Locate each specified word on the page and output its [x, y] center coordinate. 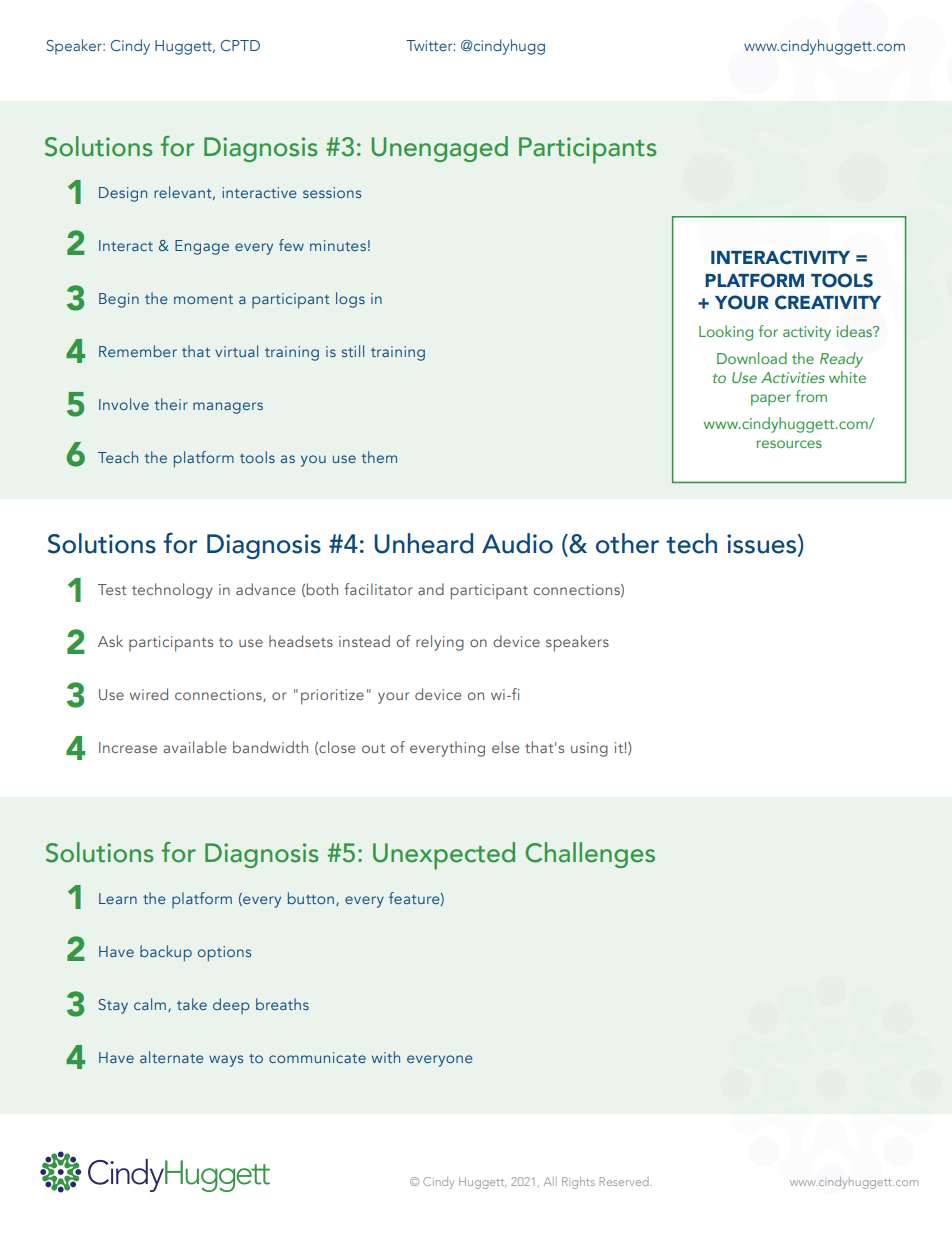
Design [123, 194]
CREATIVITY [828, 302]
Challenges [590, 855]
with [386, 1057]
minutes [338, 245]
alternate [172, 1057]
